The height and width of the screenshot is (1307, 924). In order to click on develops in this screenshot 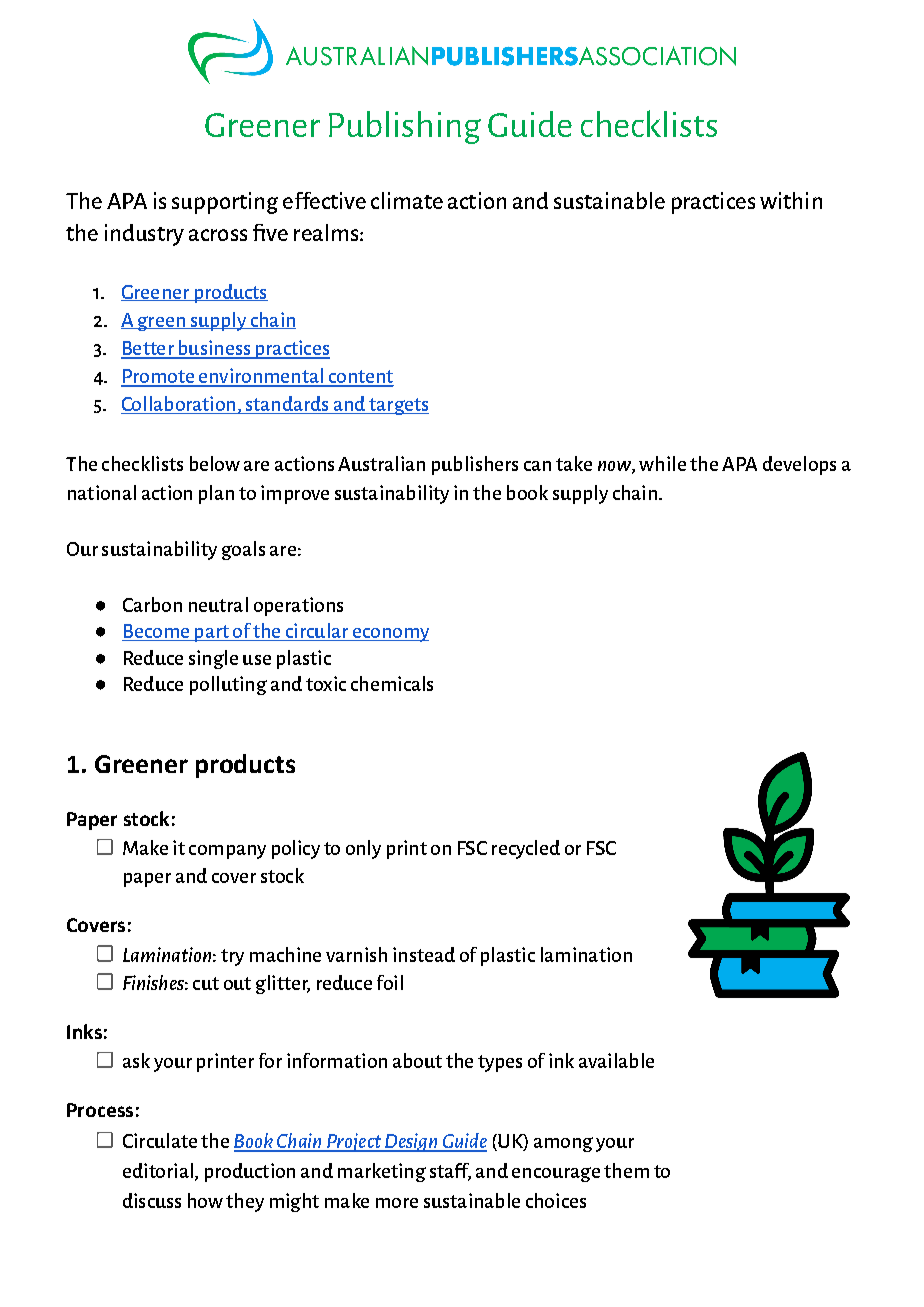, I will do `click(799, 465)`.
